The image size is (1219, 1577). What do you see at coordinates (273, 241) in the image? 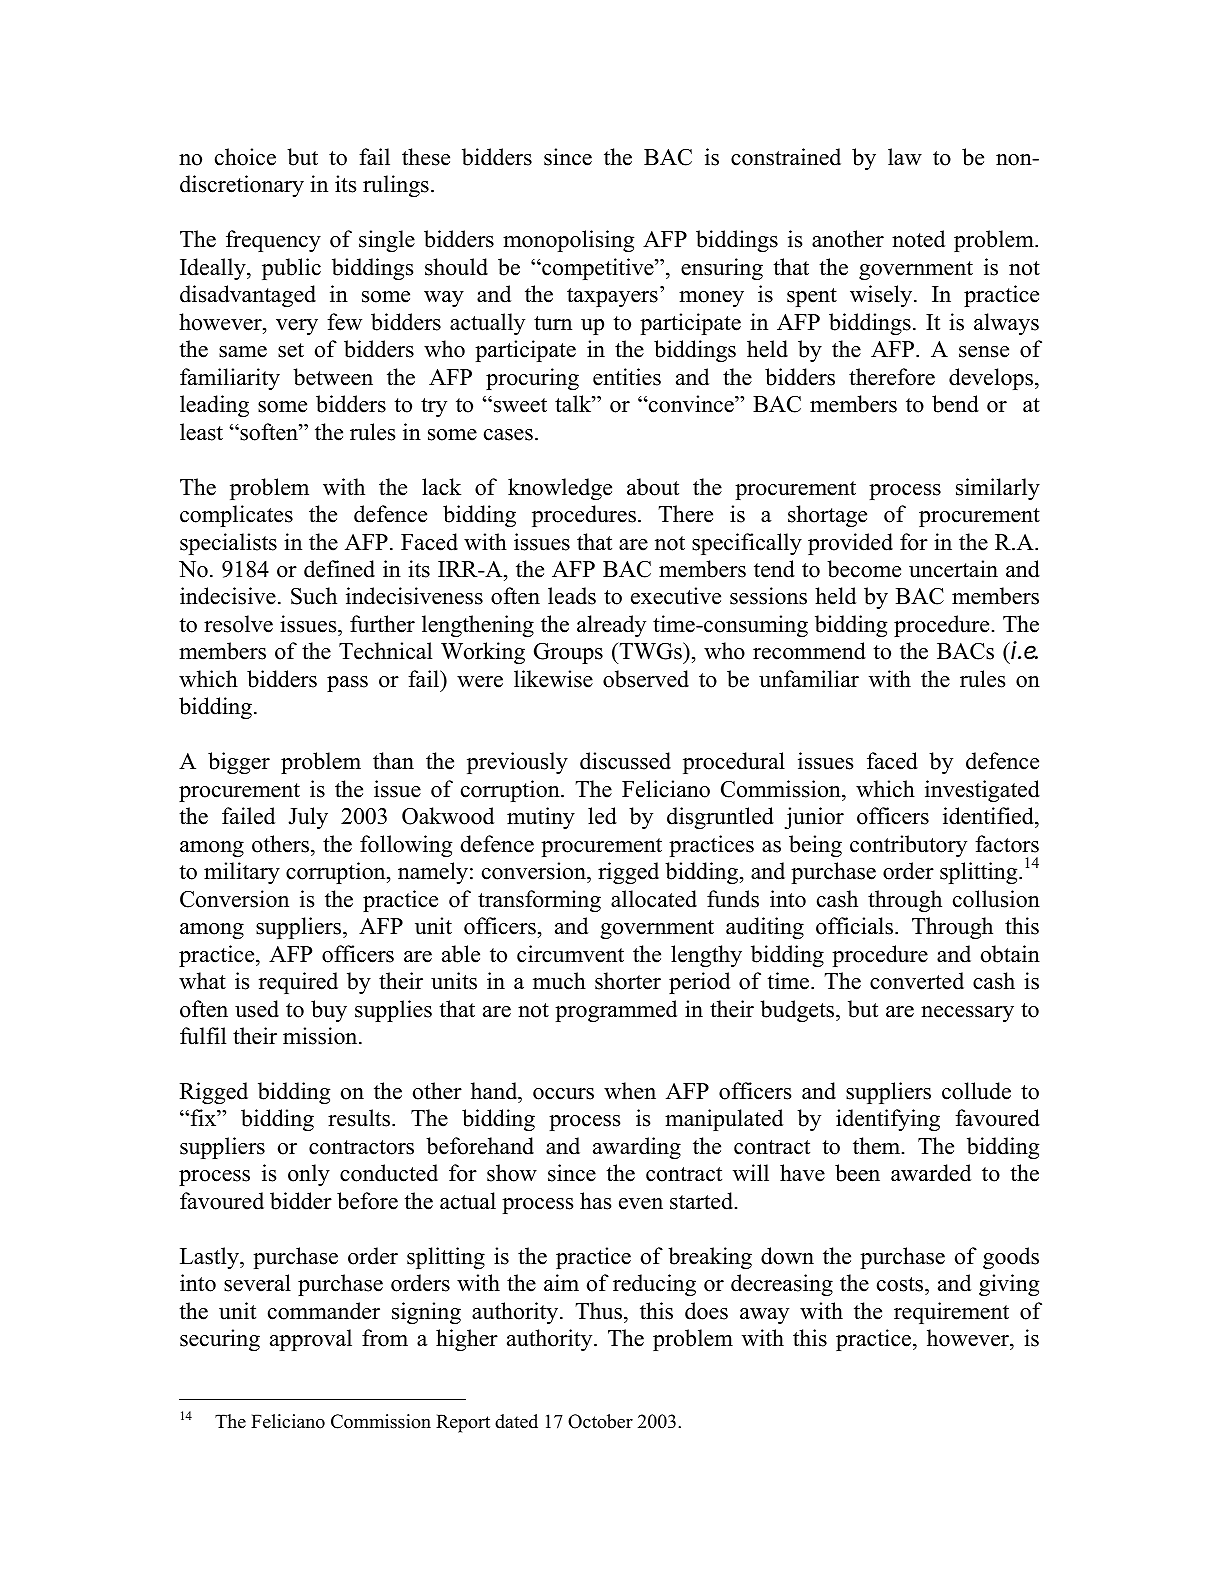
I see `frequency` at bounding box center [273, 241].
